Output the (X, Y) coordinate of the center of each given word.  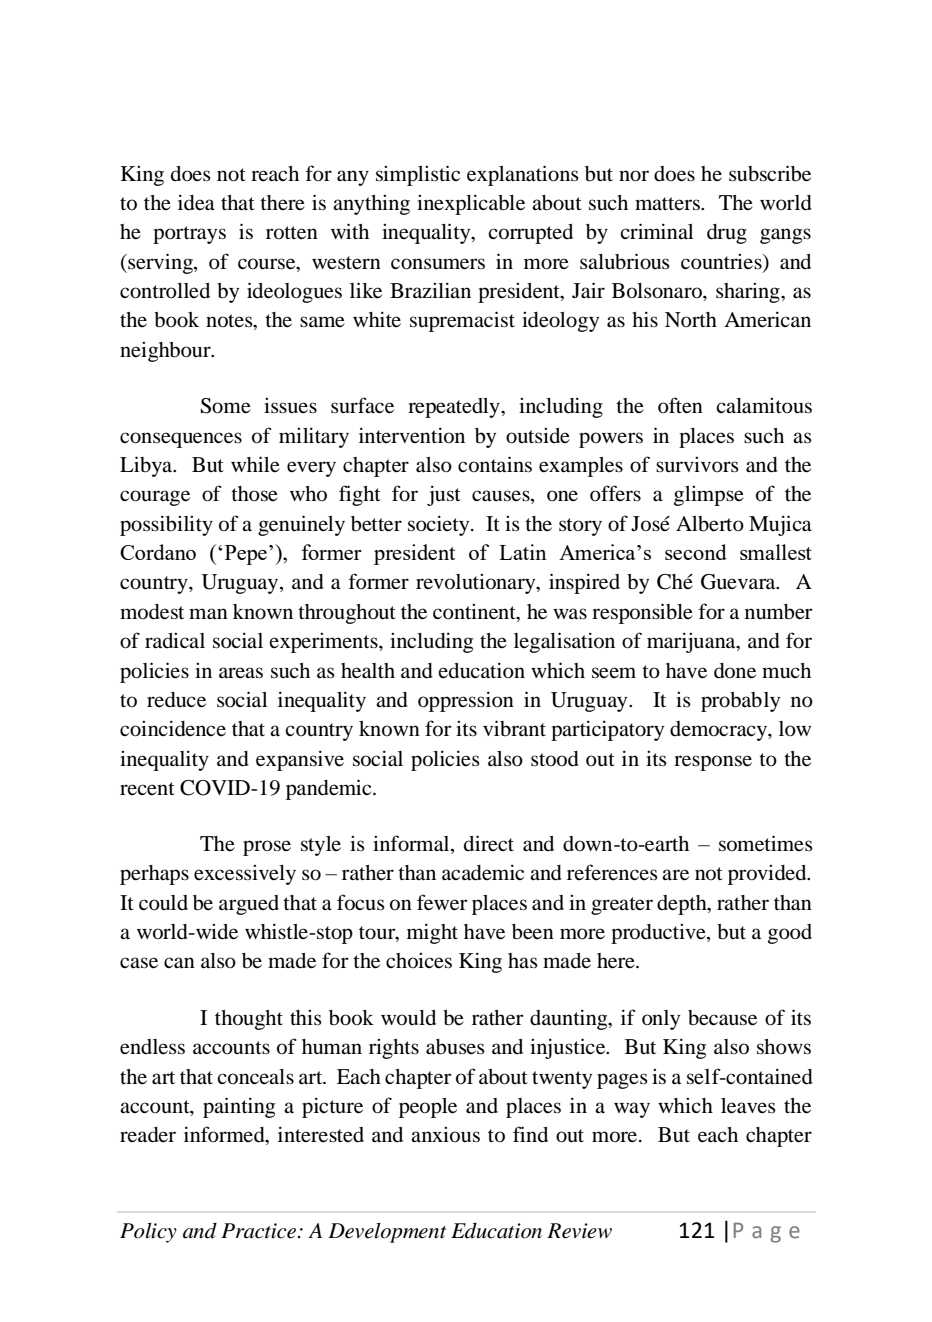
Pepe (246, 555)
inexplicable (471, 204)
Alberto (710, 524)
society (440, 525)
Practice (260, 1231)
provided (768, 875)
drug (727, 234)
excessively (245, 875)
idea (196, 202)
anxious (445, 1135)
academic (483, 872)
